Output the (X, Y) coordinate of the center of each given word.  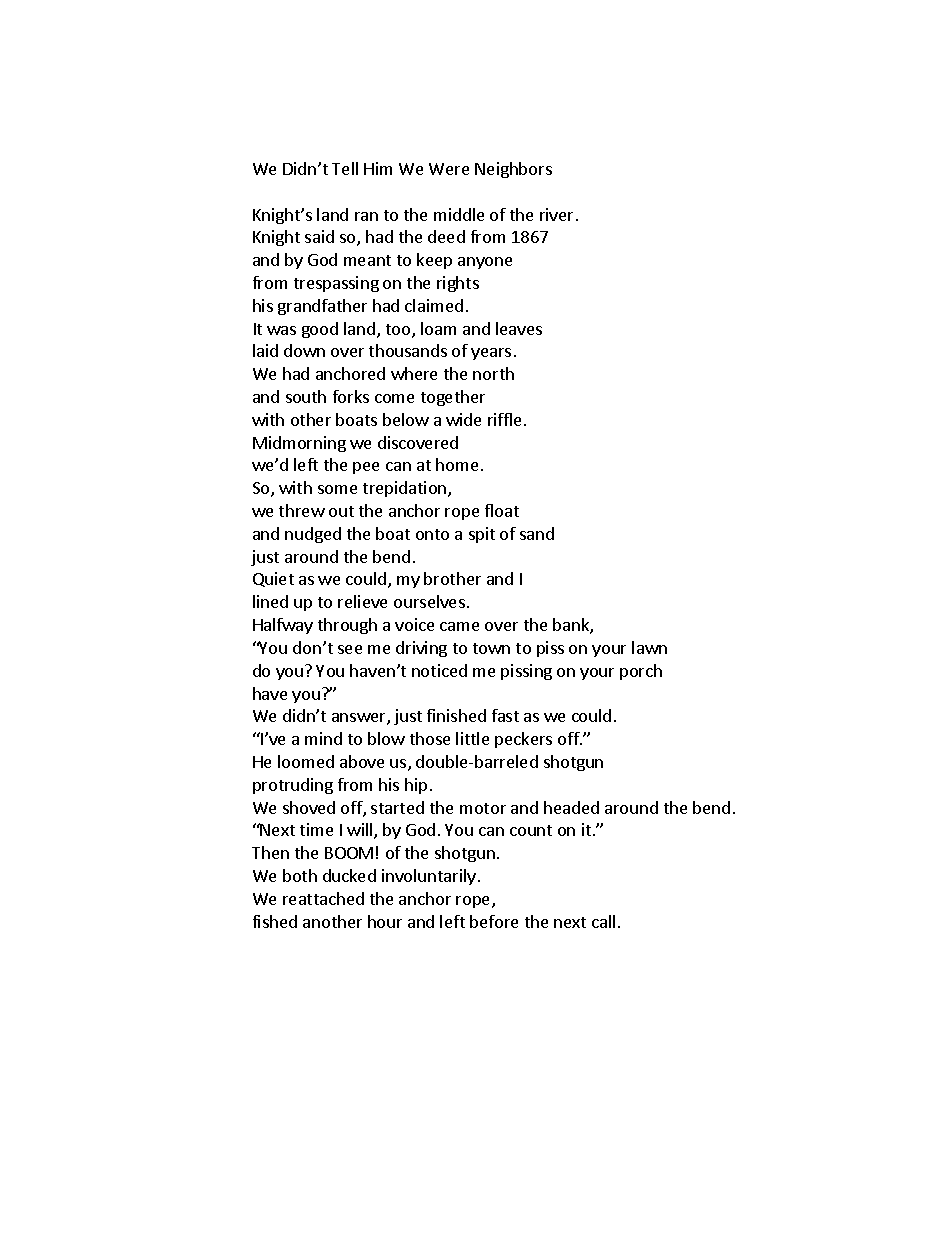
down (304, 350)
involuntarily (429, 877)
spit (482, 535)
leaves (519, 328)
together (453, 398)
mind (323, 738)
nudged (313, 535)
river (556, 214)
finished (456, 715)
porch (641, 672)
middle (459, 214)
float (502, 510)
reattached (323, 898)
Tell (345, 168)
